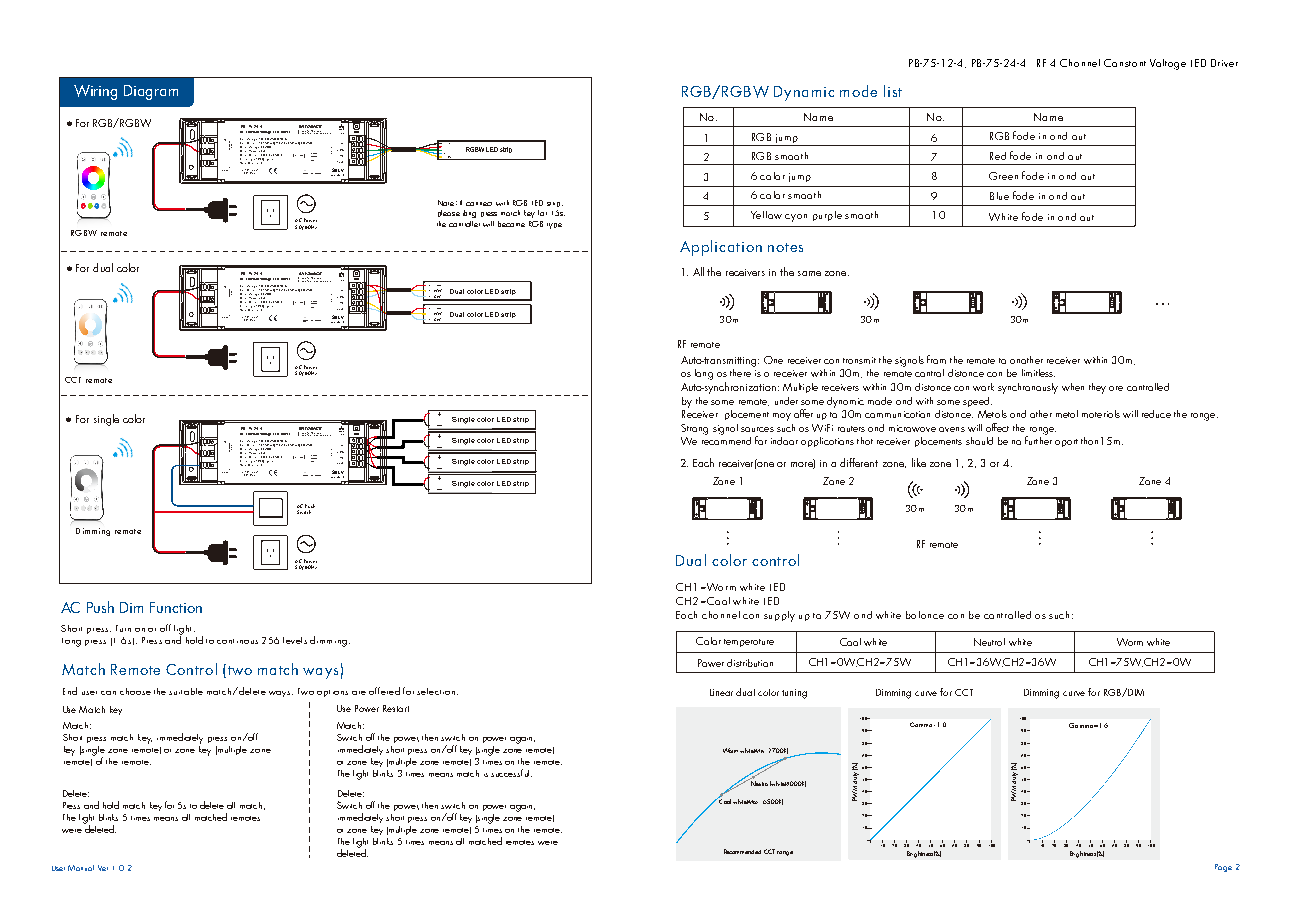  What do you see at coordinates (81, 868) in the screenshot?
I see `Manual` at bounding box center [81, 868].
